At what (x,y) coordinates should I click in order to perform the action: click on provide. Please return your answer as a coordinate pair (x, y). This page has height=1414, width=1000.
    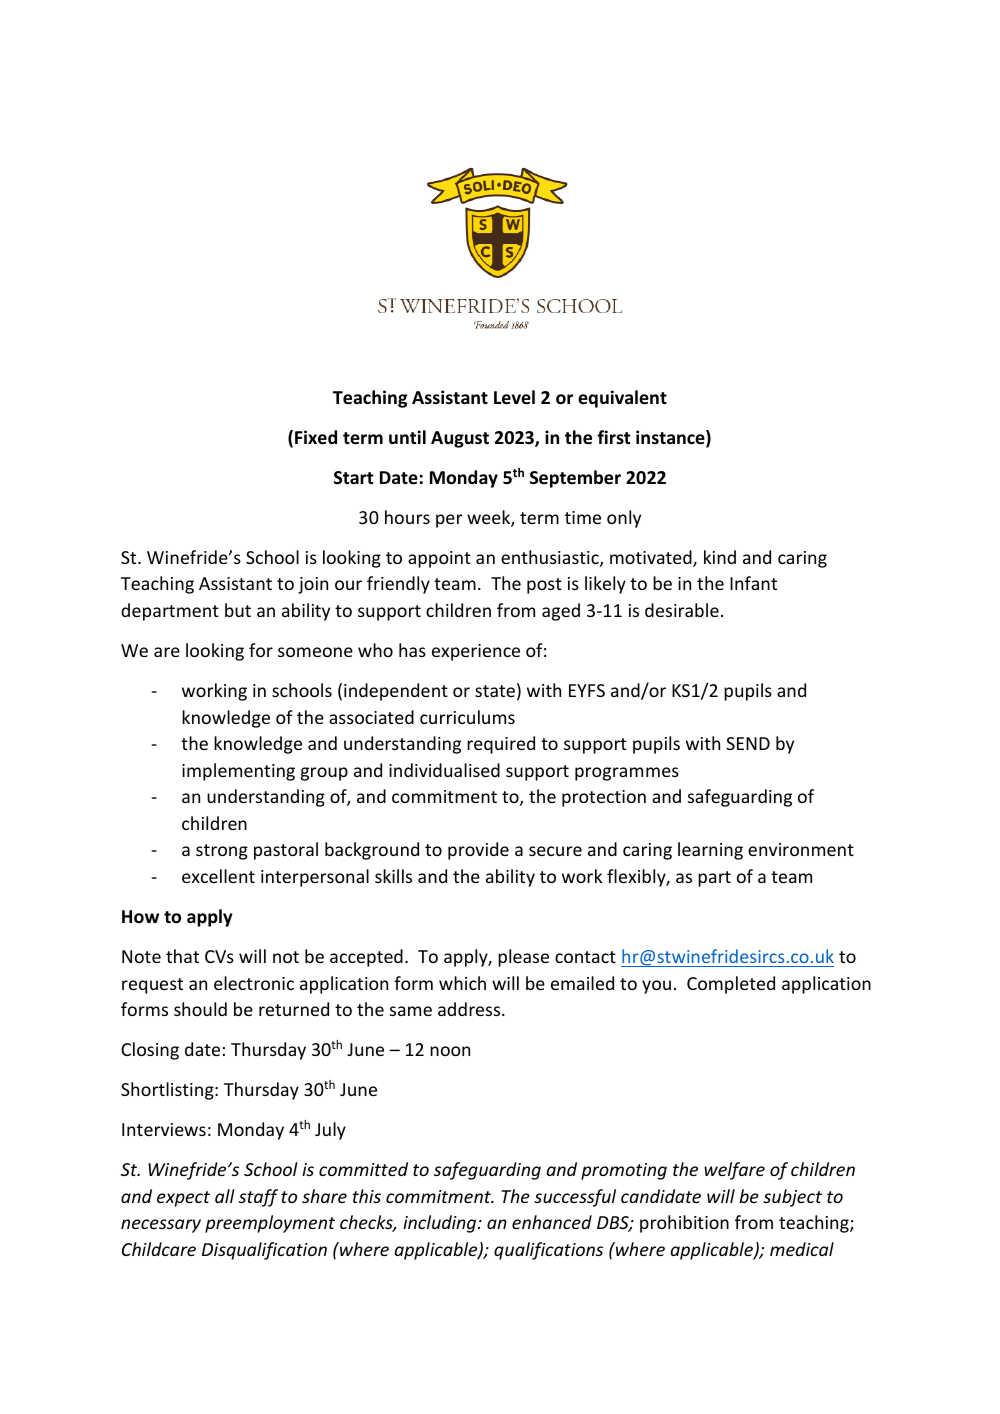
    Looking at the image, I should click on (478, 851).
